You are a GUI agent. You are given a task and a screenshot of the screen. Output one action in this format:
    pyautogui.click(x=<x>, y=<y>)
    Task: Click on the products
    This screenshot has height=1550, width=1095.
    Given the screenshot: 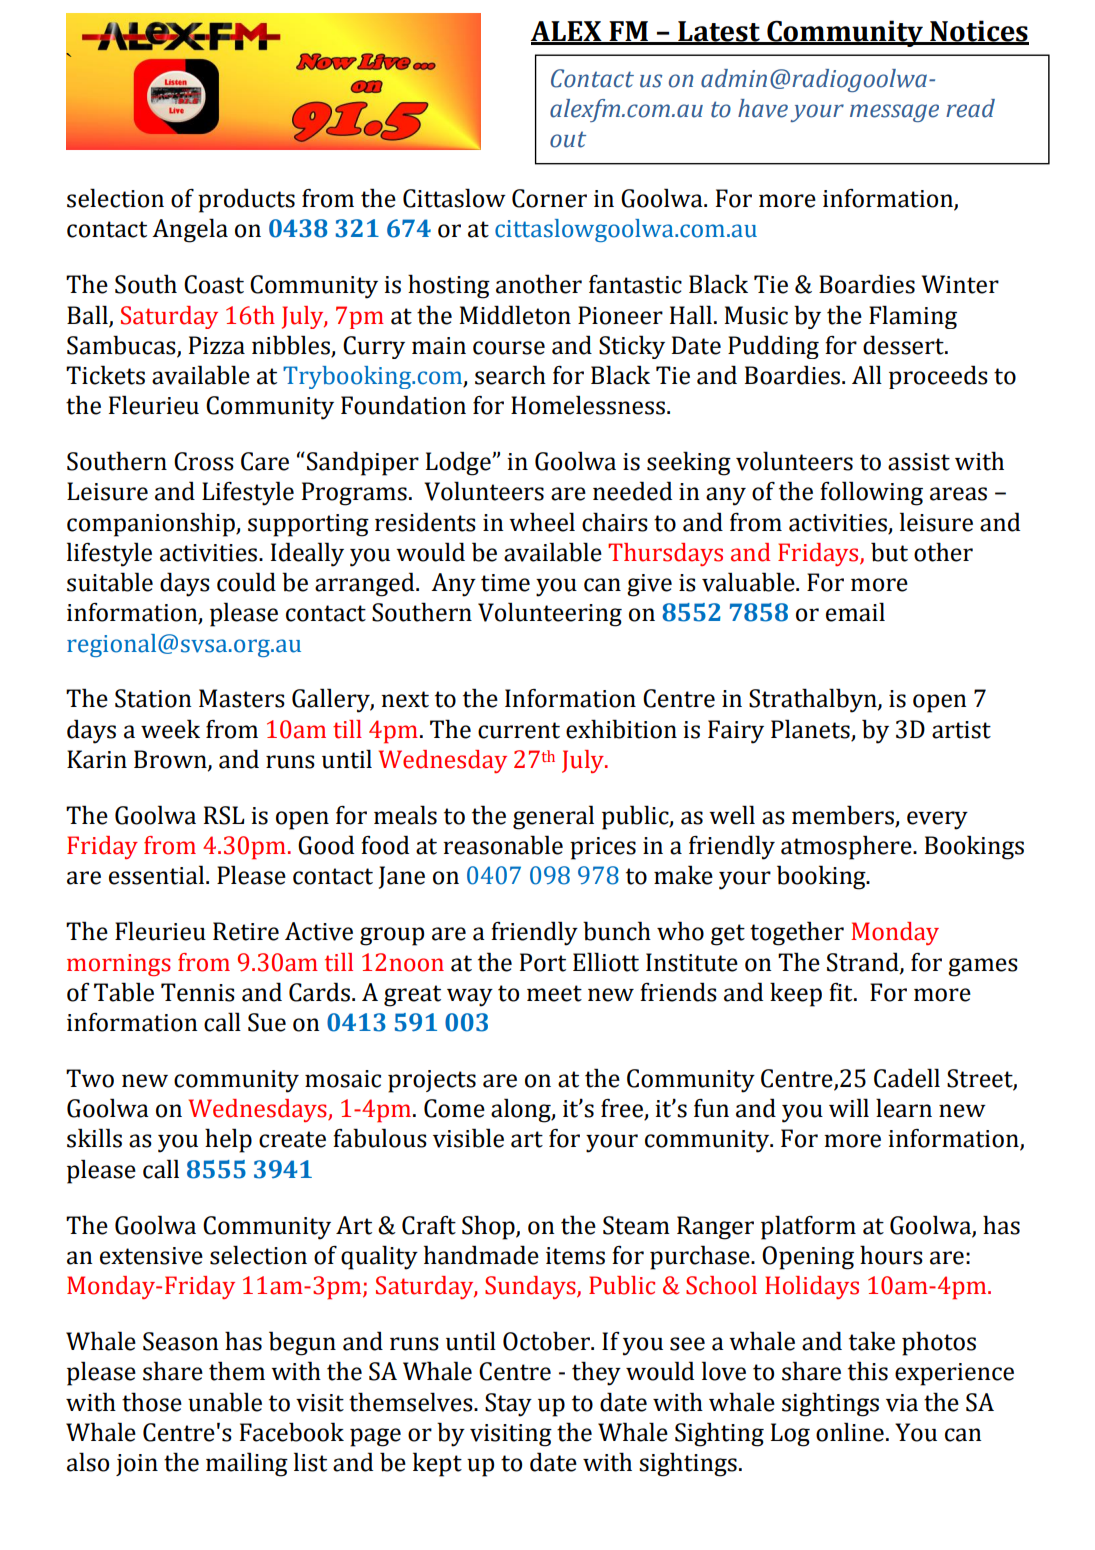 What is the action you would take?
    pyautogui.click(x=246, y=200)
